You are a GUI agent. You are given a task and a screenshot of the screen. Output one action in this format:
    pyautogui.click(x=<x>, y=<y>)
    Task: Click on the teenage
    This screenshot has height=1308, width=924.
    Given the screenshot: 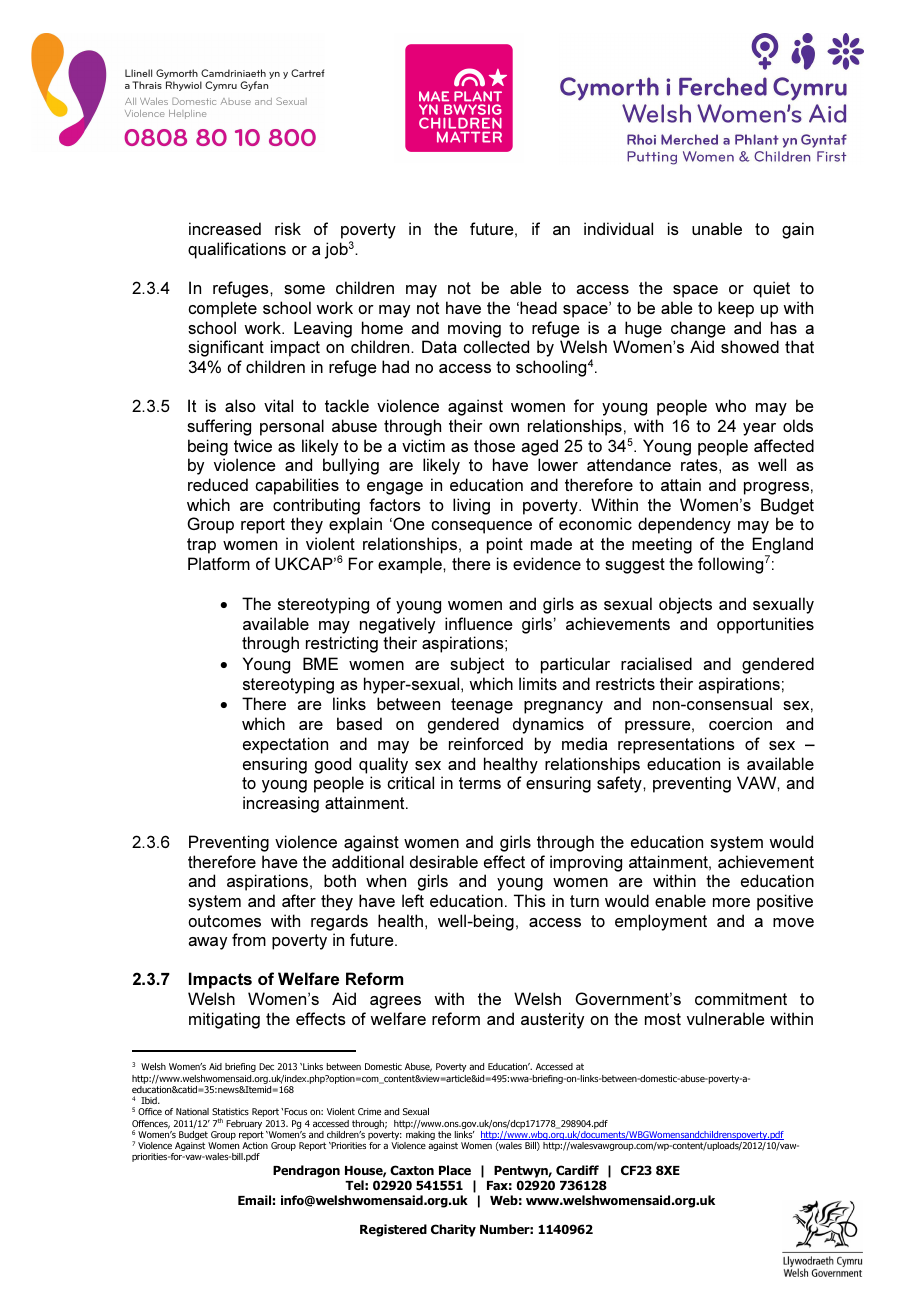 What is the action you would take?
    pyautogui.click(x=482, y=706)
